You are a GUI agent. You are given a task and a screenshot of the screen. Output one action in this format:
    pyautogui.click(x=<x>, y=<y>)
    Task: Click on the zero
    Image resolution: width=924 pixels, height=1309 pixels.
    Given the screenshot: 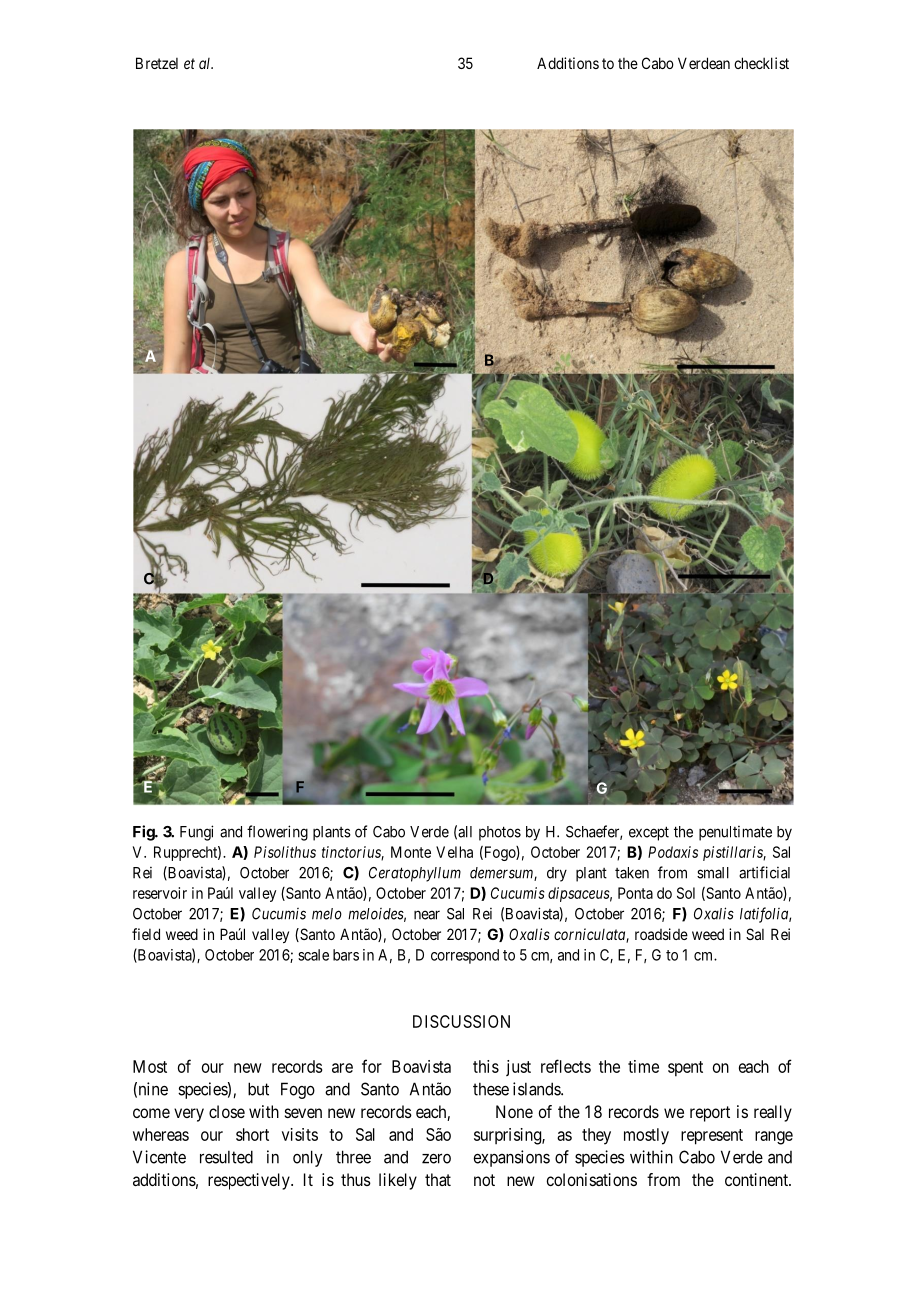 What is the action you would take?
    pyautogui.click(x=436, y=1158)
